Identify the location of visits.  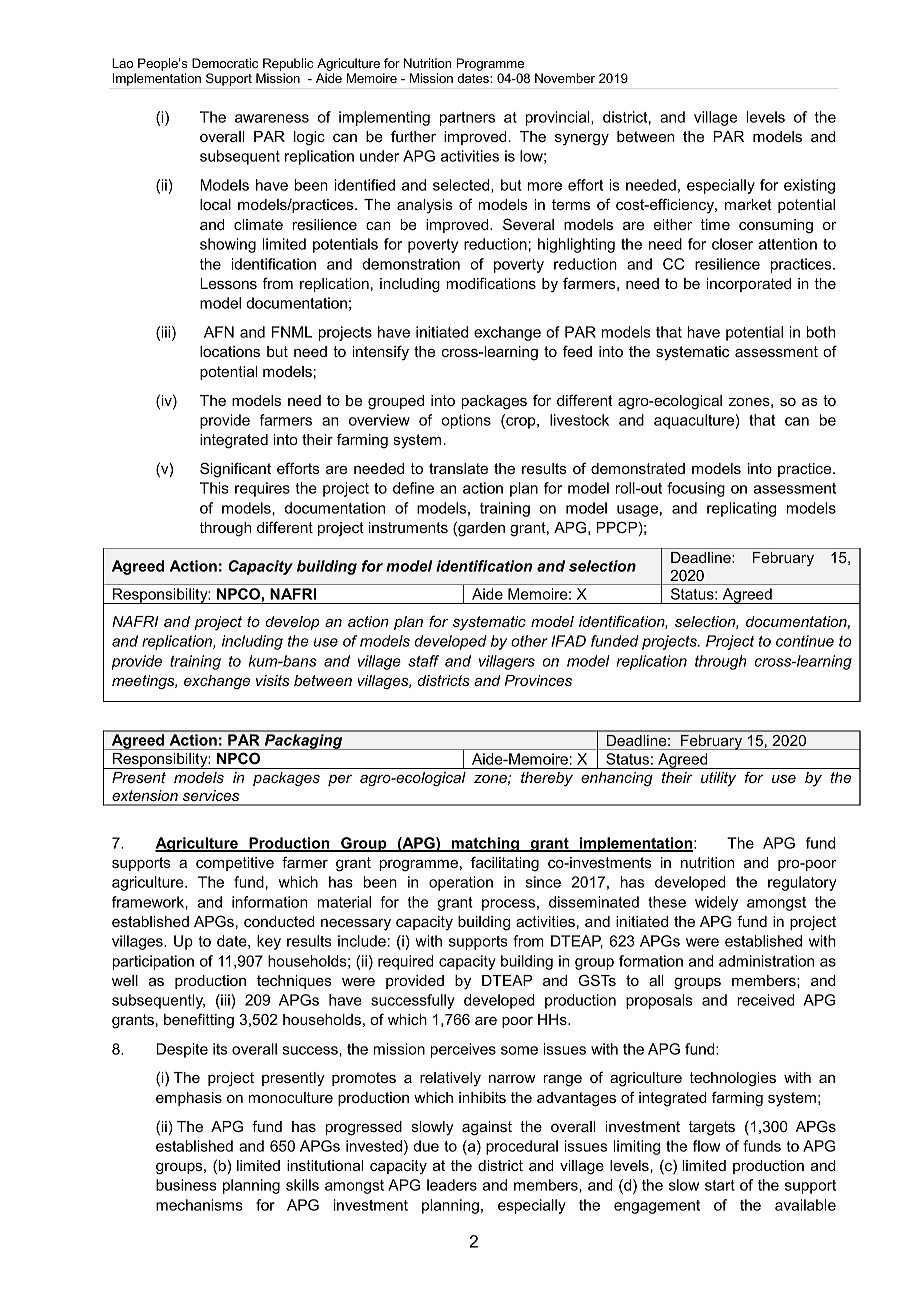
(273, 680).
